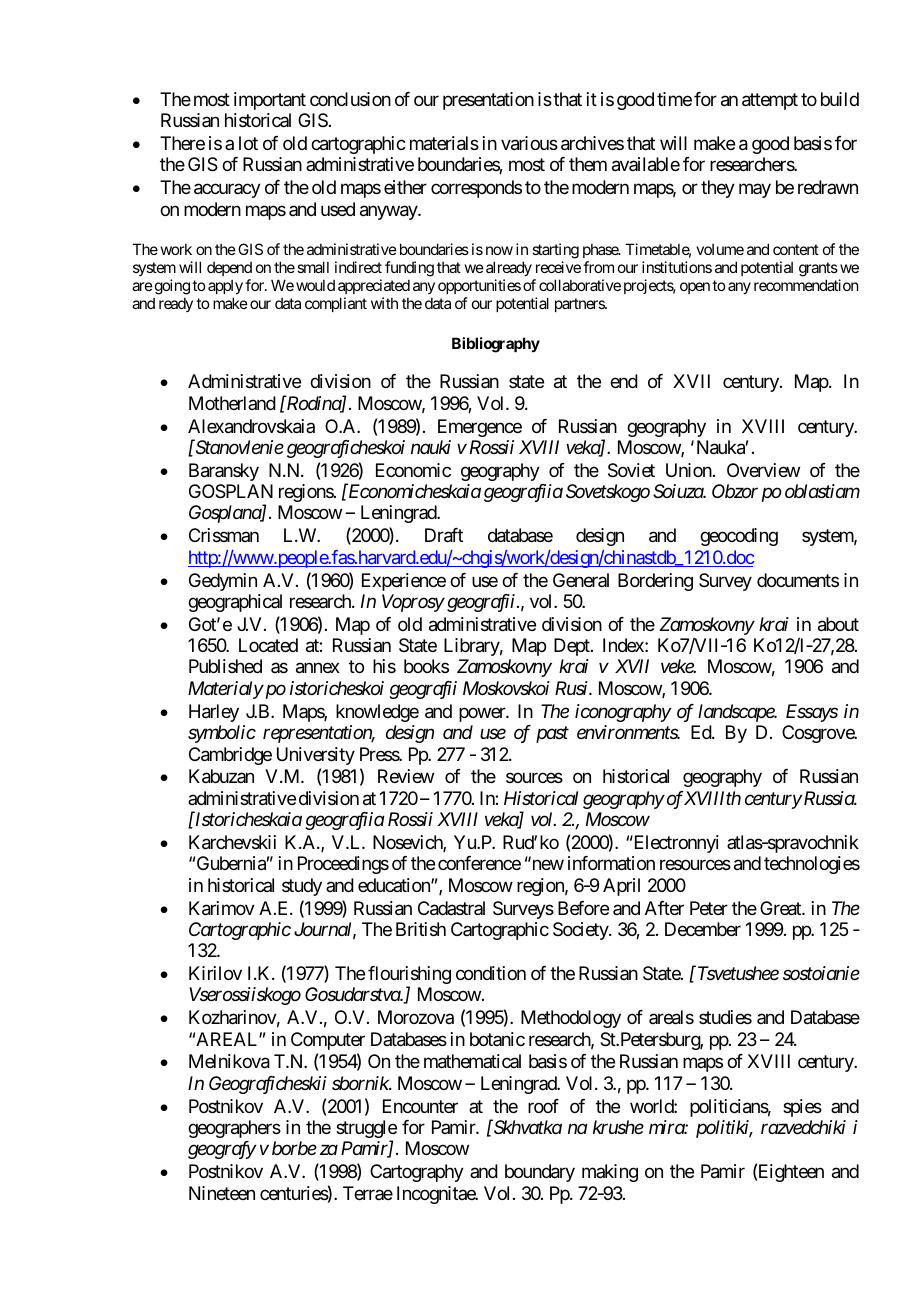 The image size is (924, 1308). What do you see at coordinates (812, 865) in the screenshot?
I see `technologies` at bounding box center [812, 865].
